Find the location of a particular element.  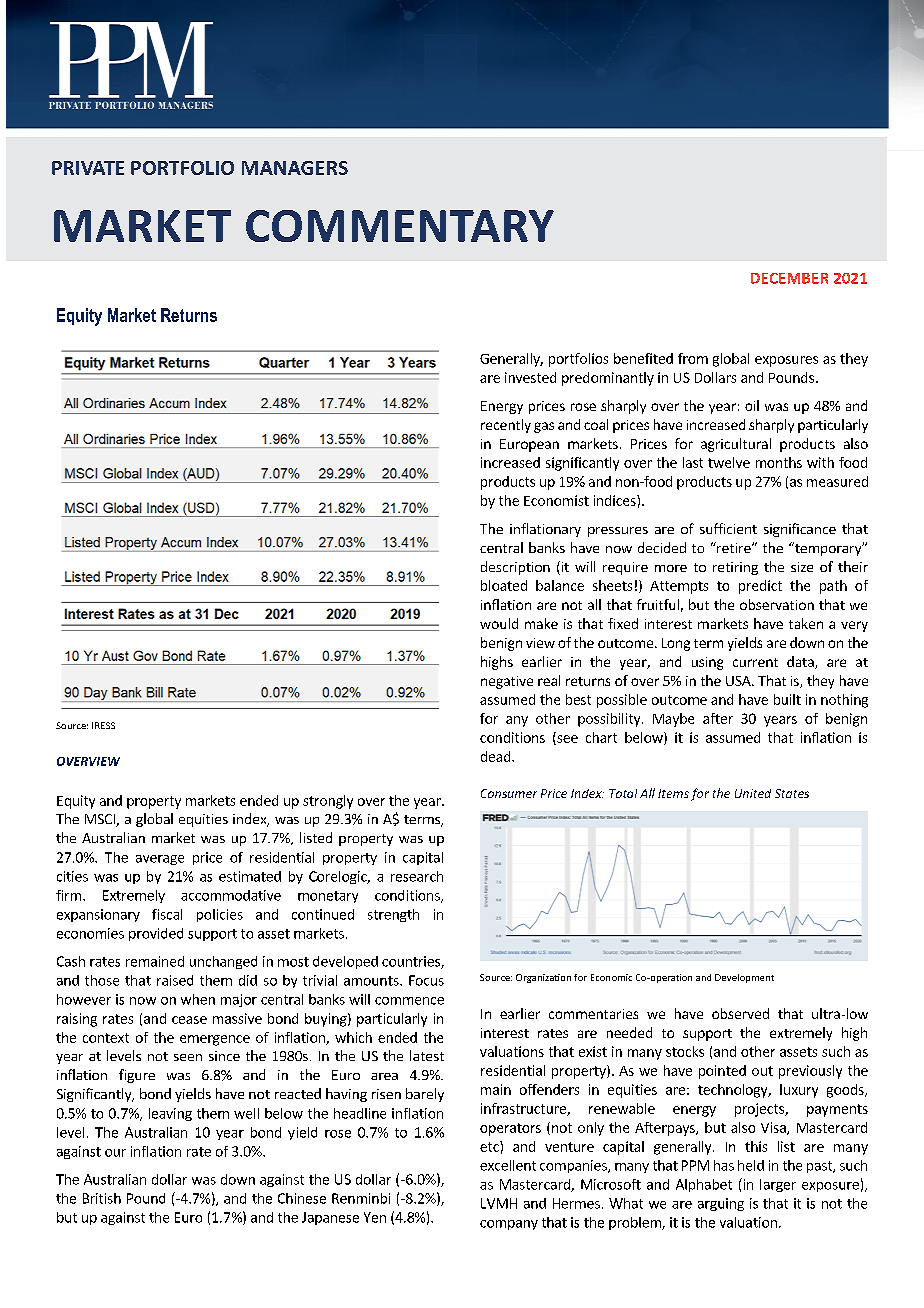

PRIVATE is located at coordinates (88, 168).
